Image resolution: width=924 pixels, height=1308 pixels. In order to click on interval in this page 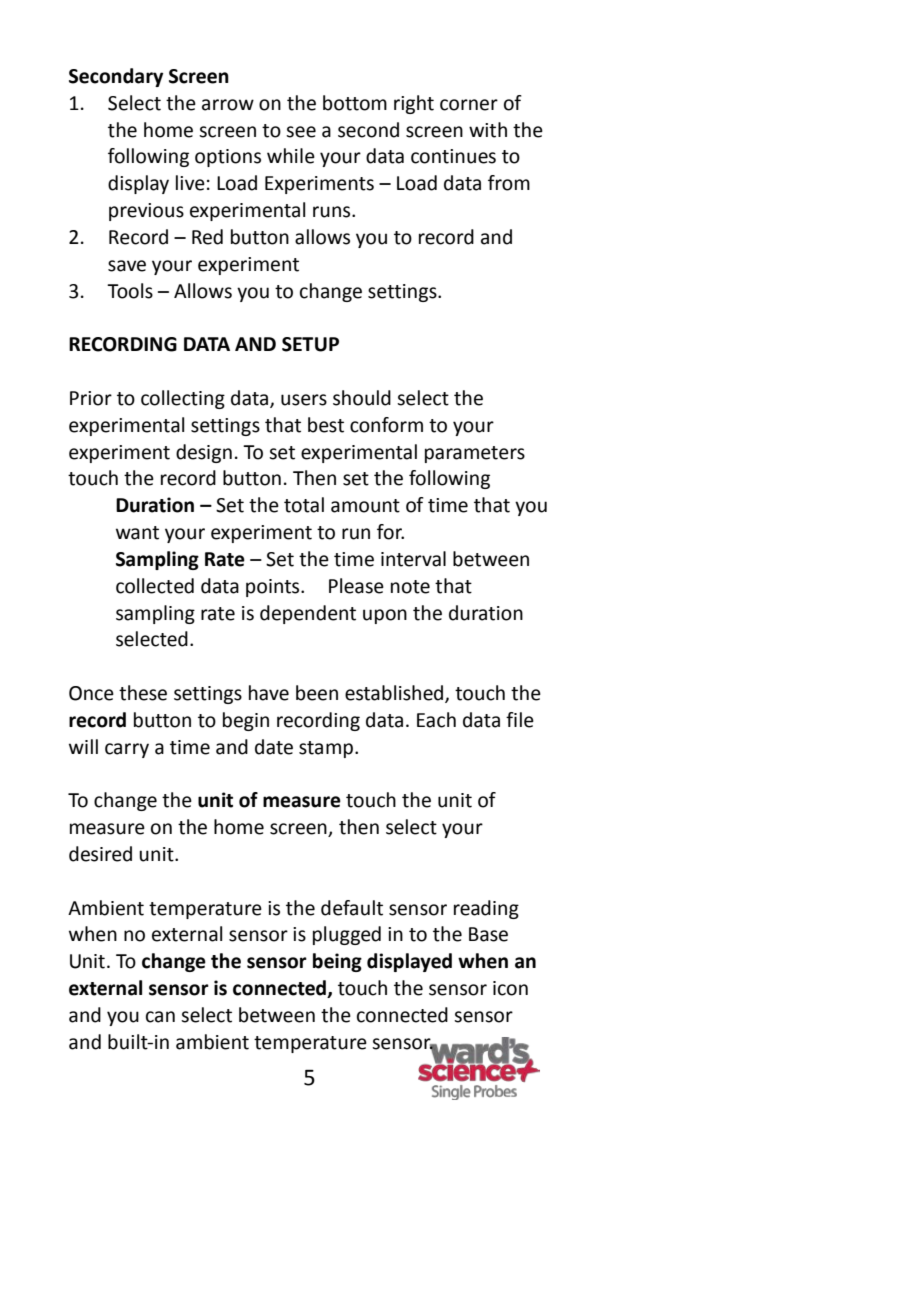, I will do `click(413, 559)`.
